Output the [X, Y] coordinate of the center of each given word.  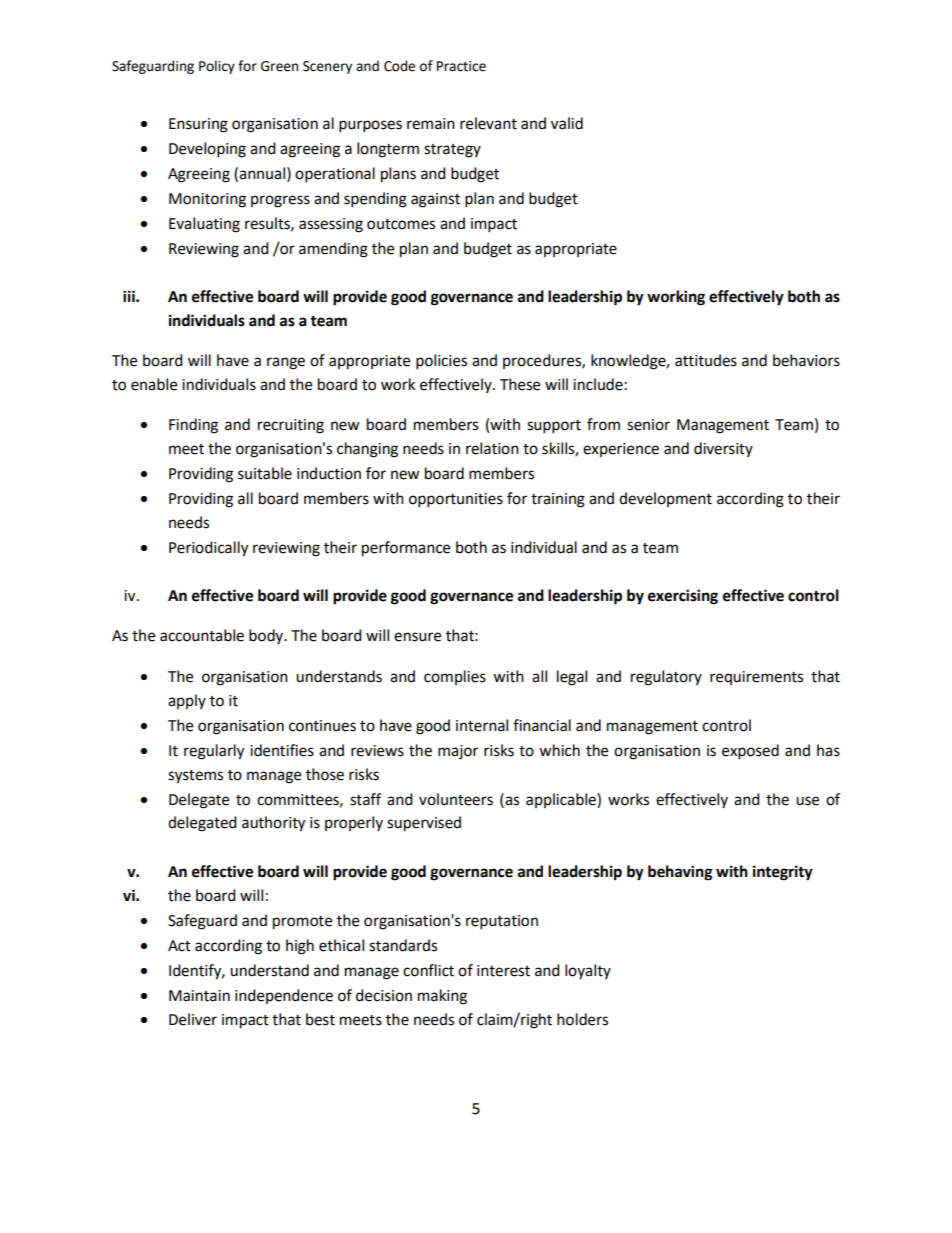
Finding [193, 426]
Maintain [199, 996]
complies [455, 677]
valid [567, 123]
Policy [217, 67]
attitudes [706, 360]
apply [187, 701]
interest [503, 971]
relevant [488, 123]
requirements [756, 678]
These [520, 384]
